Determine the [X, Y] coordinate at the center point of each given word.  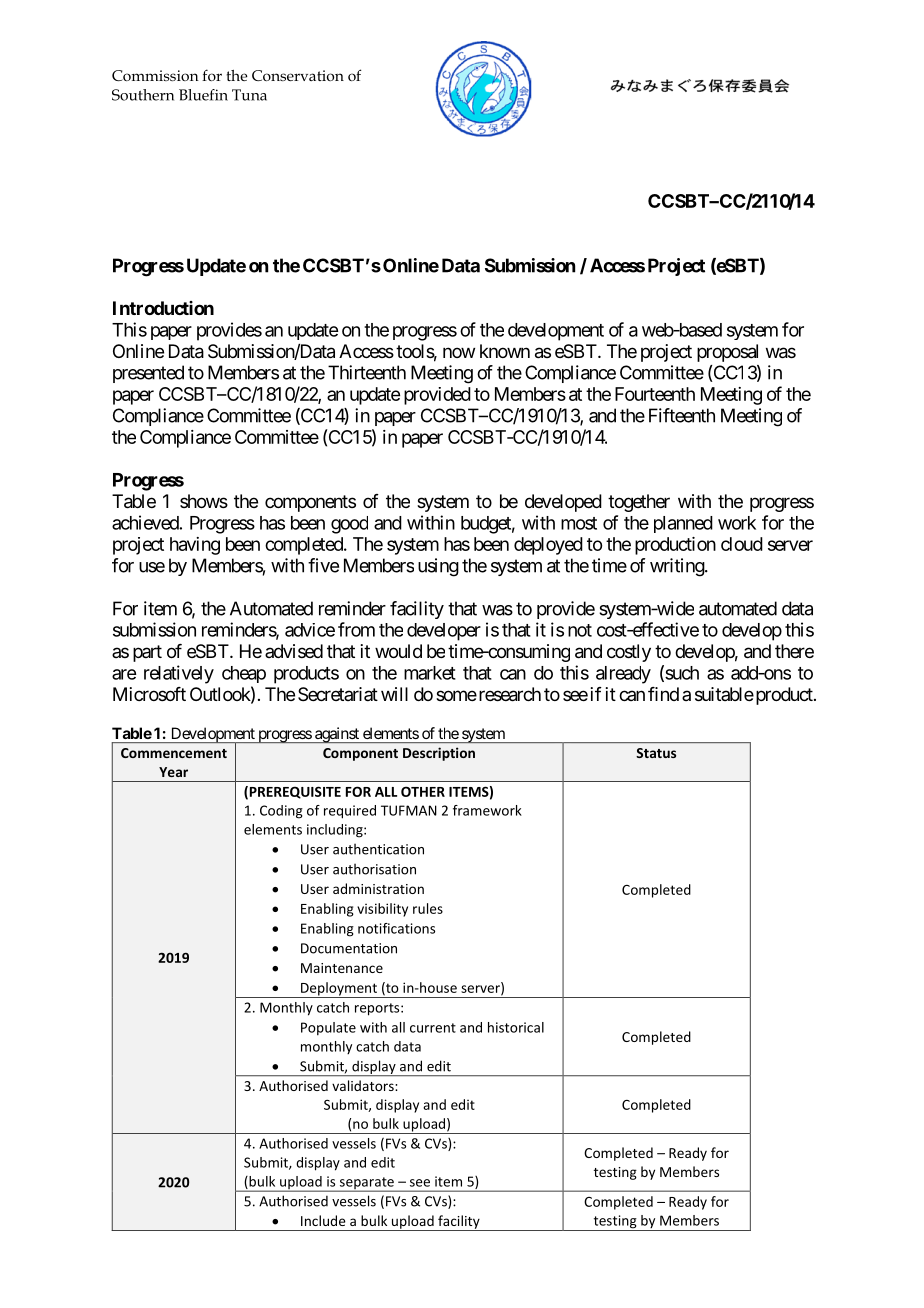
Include [323, 1220]
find [663, 694]
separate [366, 1184]
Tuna [249, 95]
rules [428, 908]
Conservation [298, 75]
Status [656, 753]
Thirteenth [367, 372]
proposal [727, 353]
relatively [179, 674]
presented [148, 374]
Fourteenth [655, 394]
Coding [281, 812]
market [430, 673]
